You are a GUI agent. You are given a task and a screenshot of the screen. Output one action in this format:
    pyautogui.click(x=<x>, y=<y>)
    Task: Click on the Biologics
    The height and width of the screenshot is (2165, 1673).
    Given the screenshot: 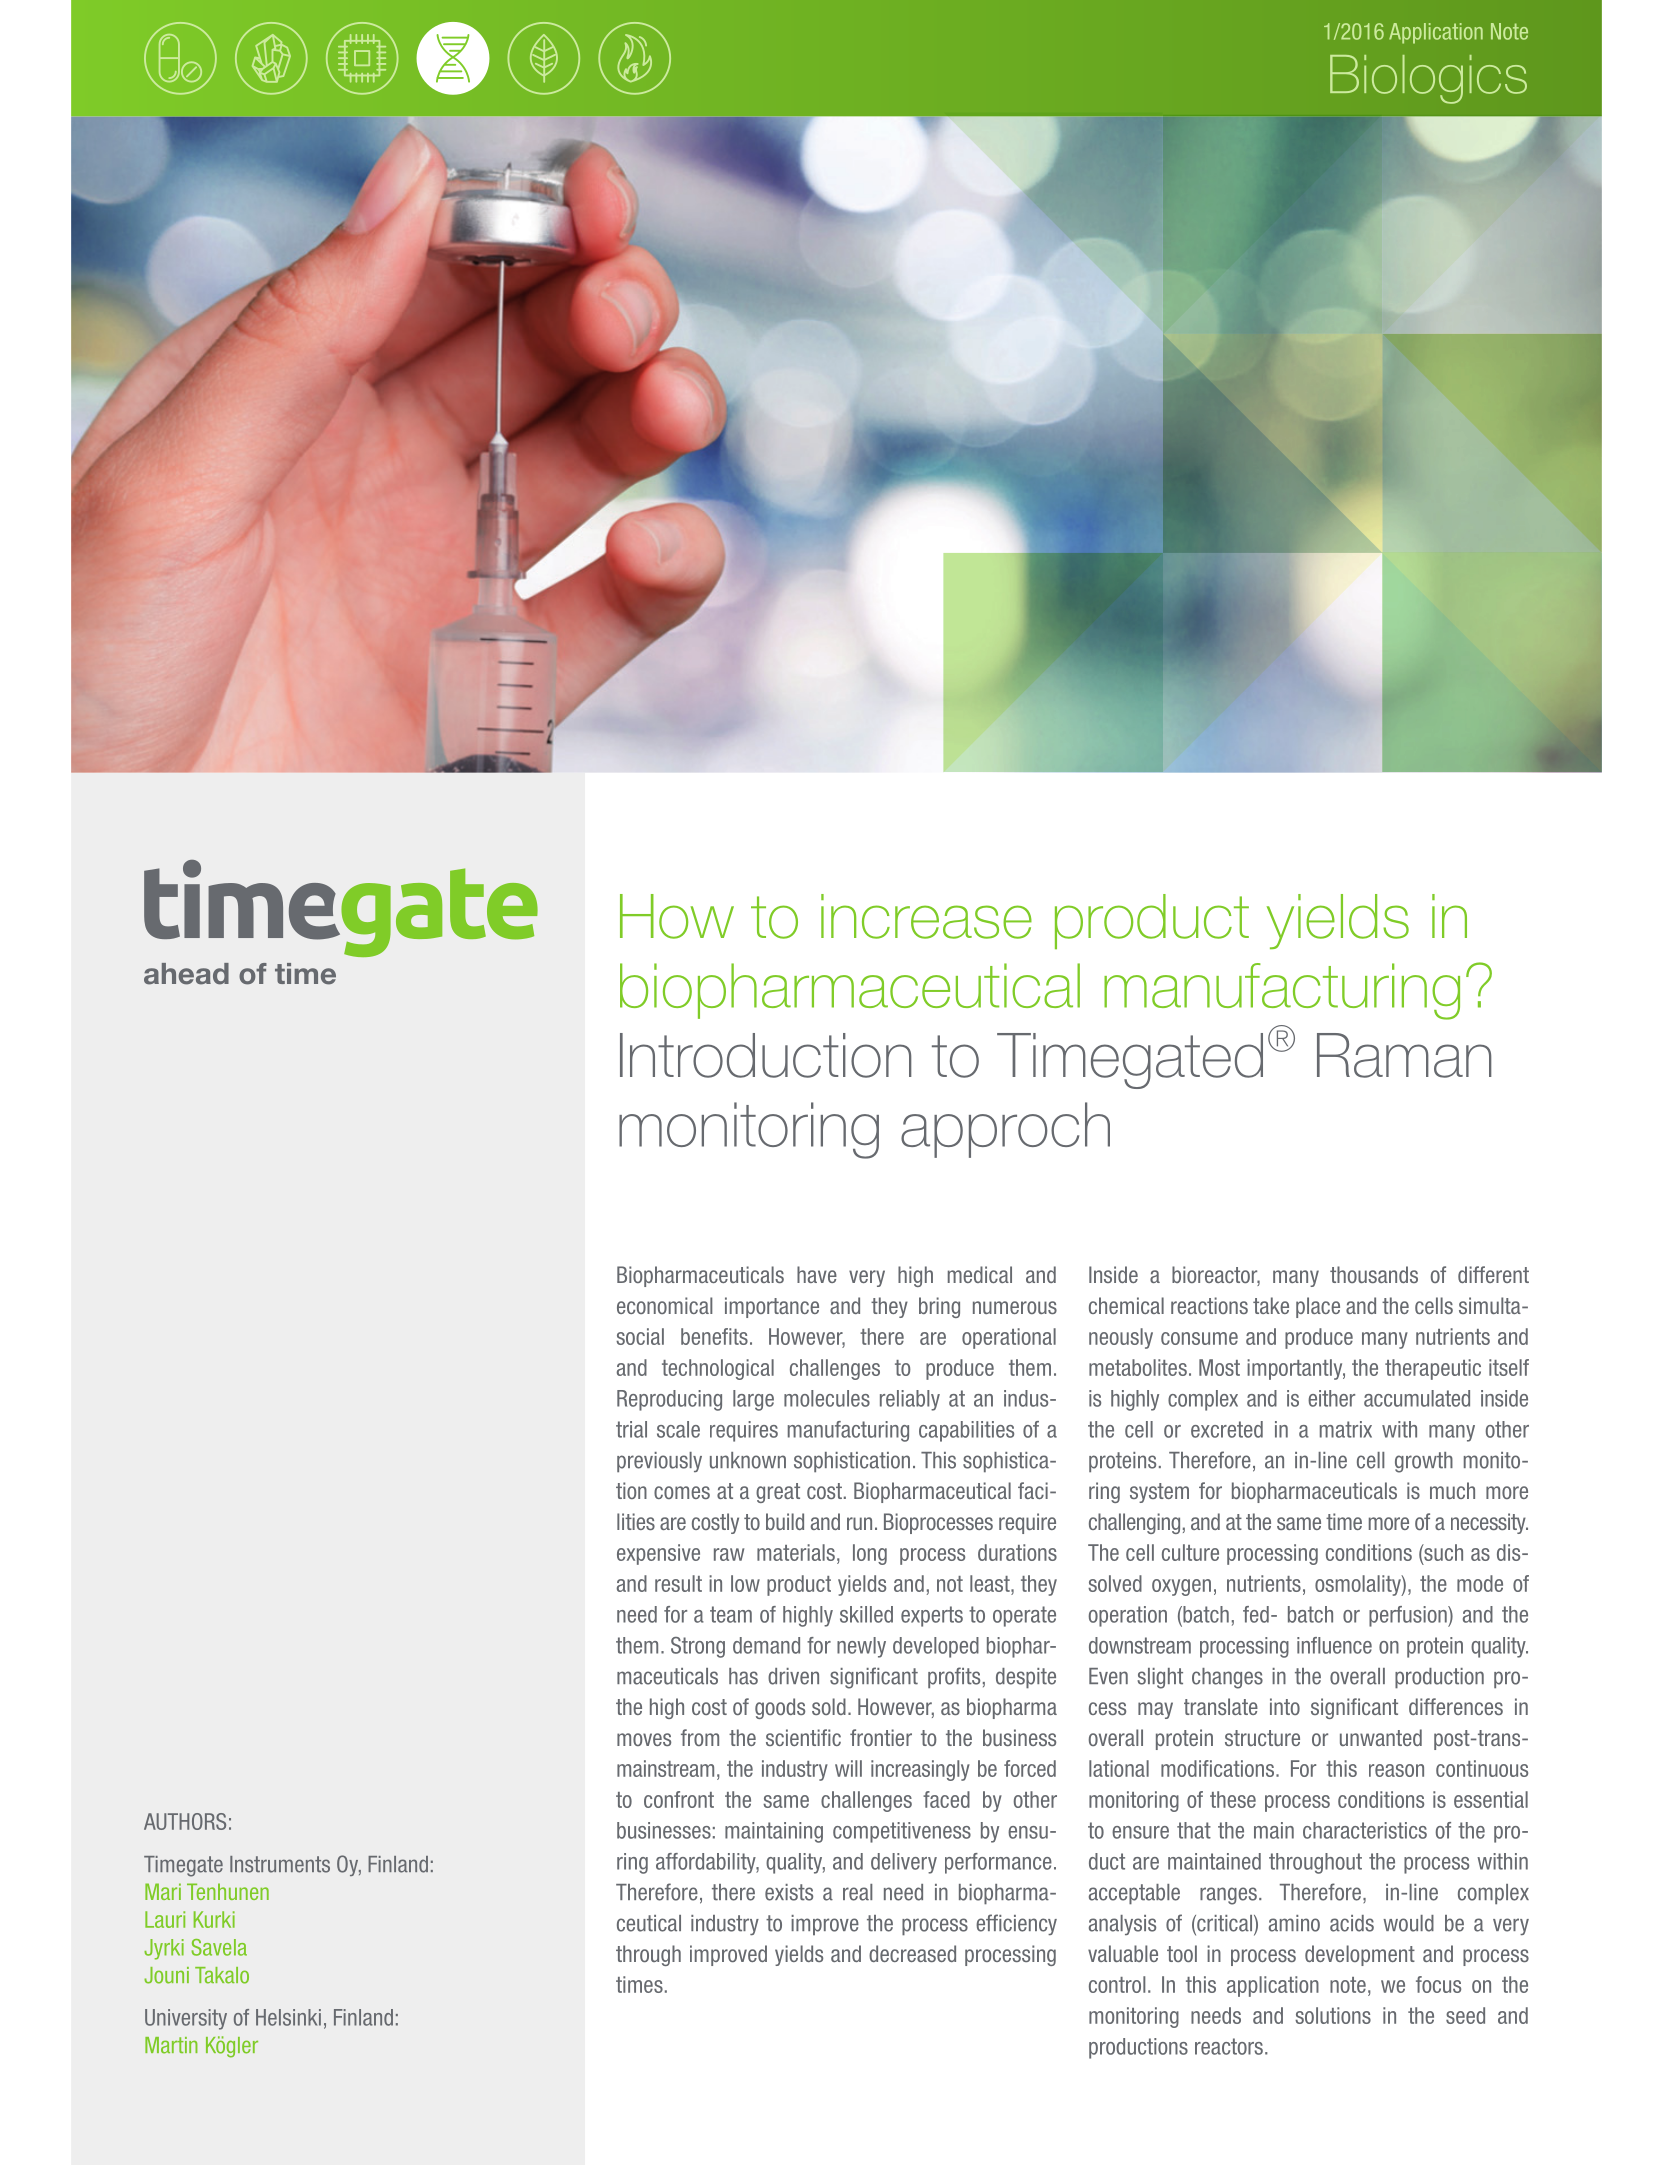 What is the action you would take?
    pyautogui.click(x=1428, y=79)
